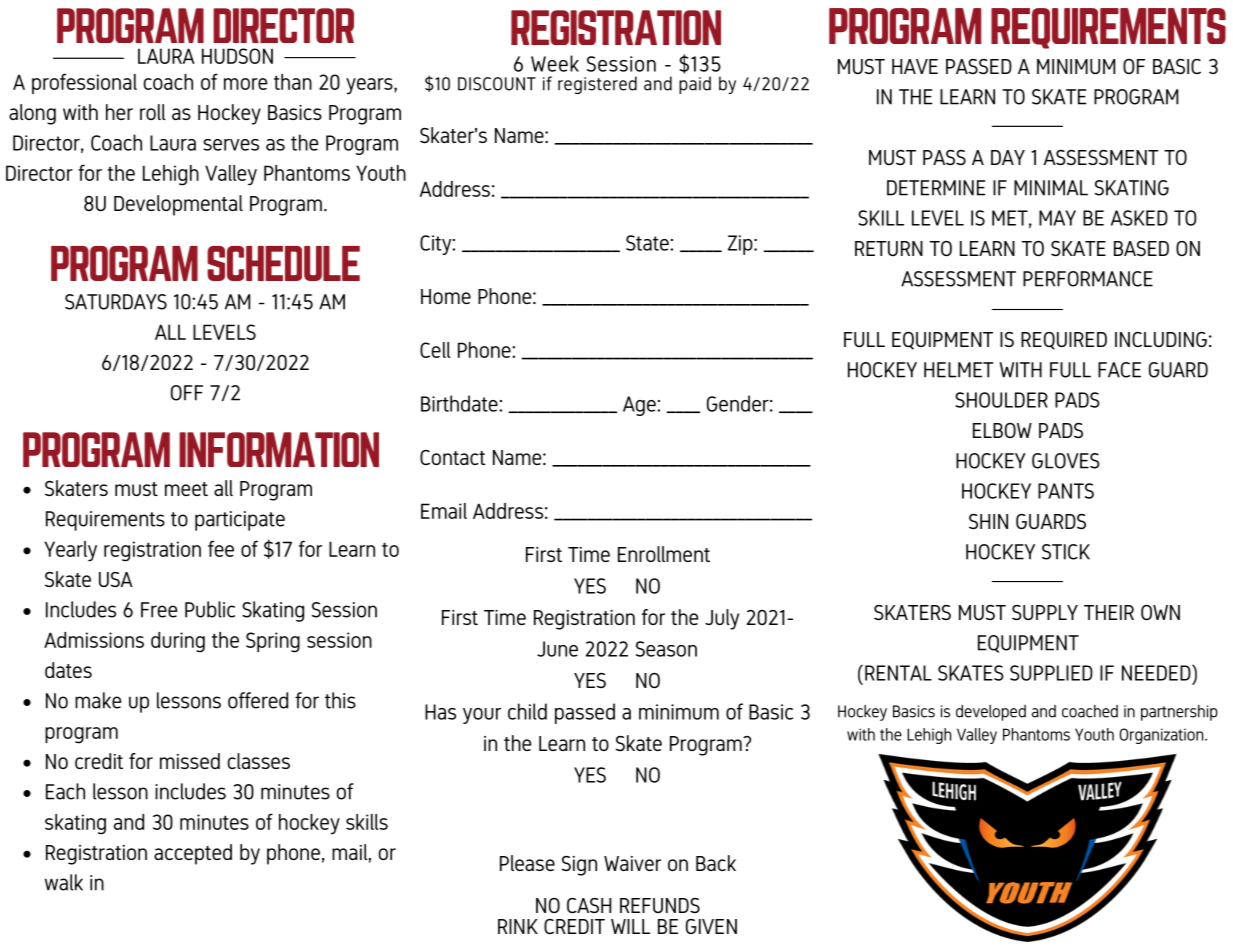 The image size is (1233, 952). What do you see at coordinates (64, 882) in the screenshot?
I see `walk` at bounding box center [64, 882].
